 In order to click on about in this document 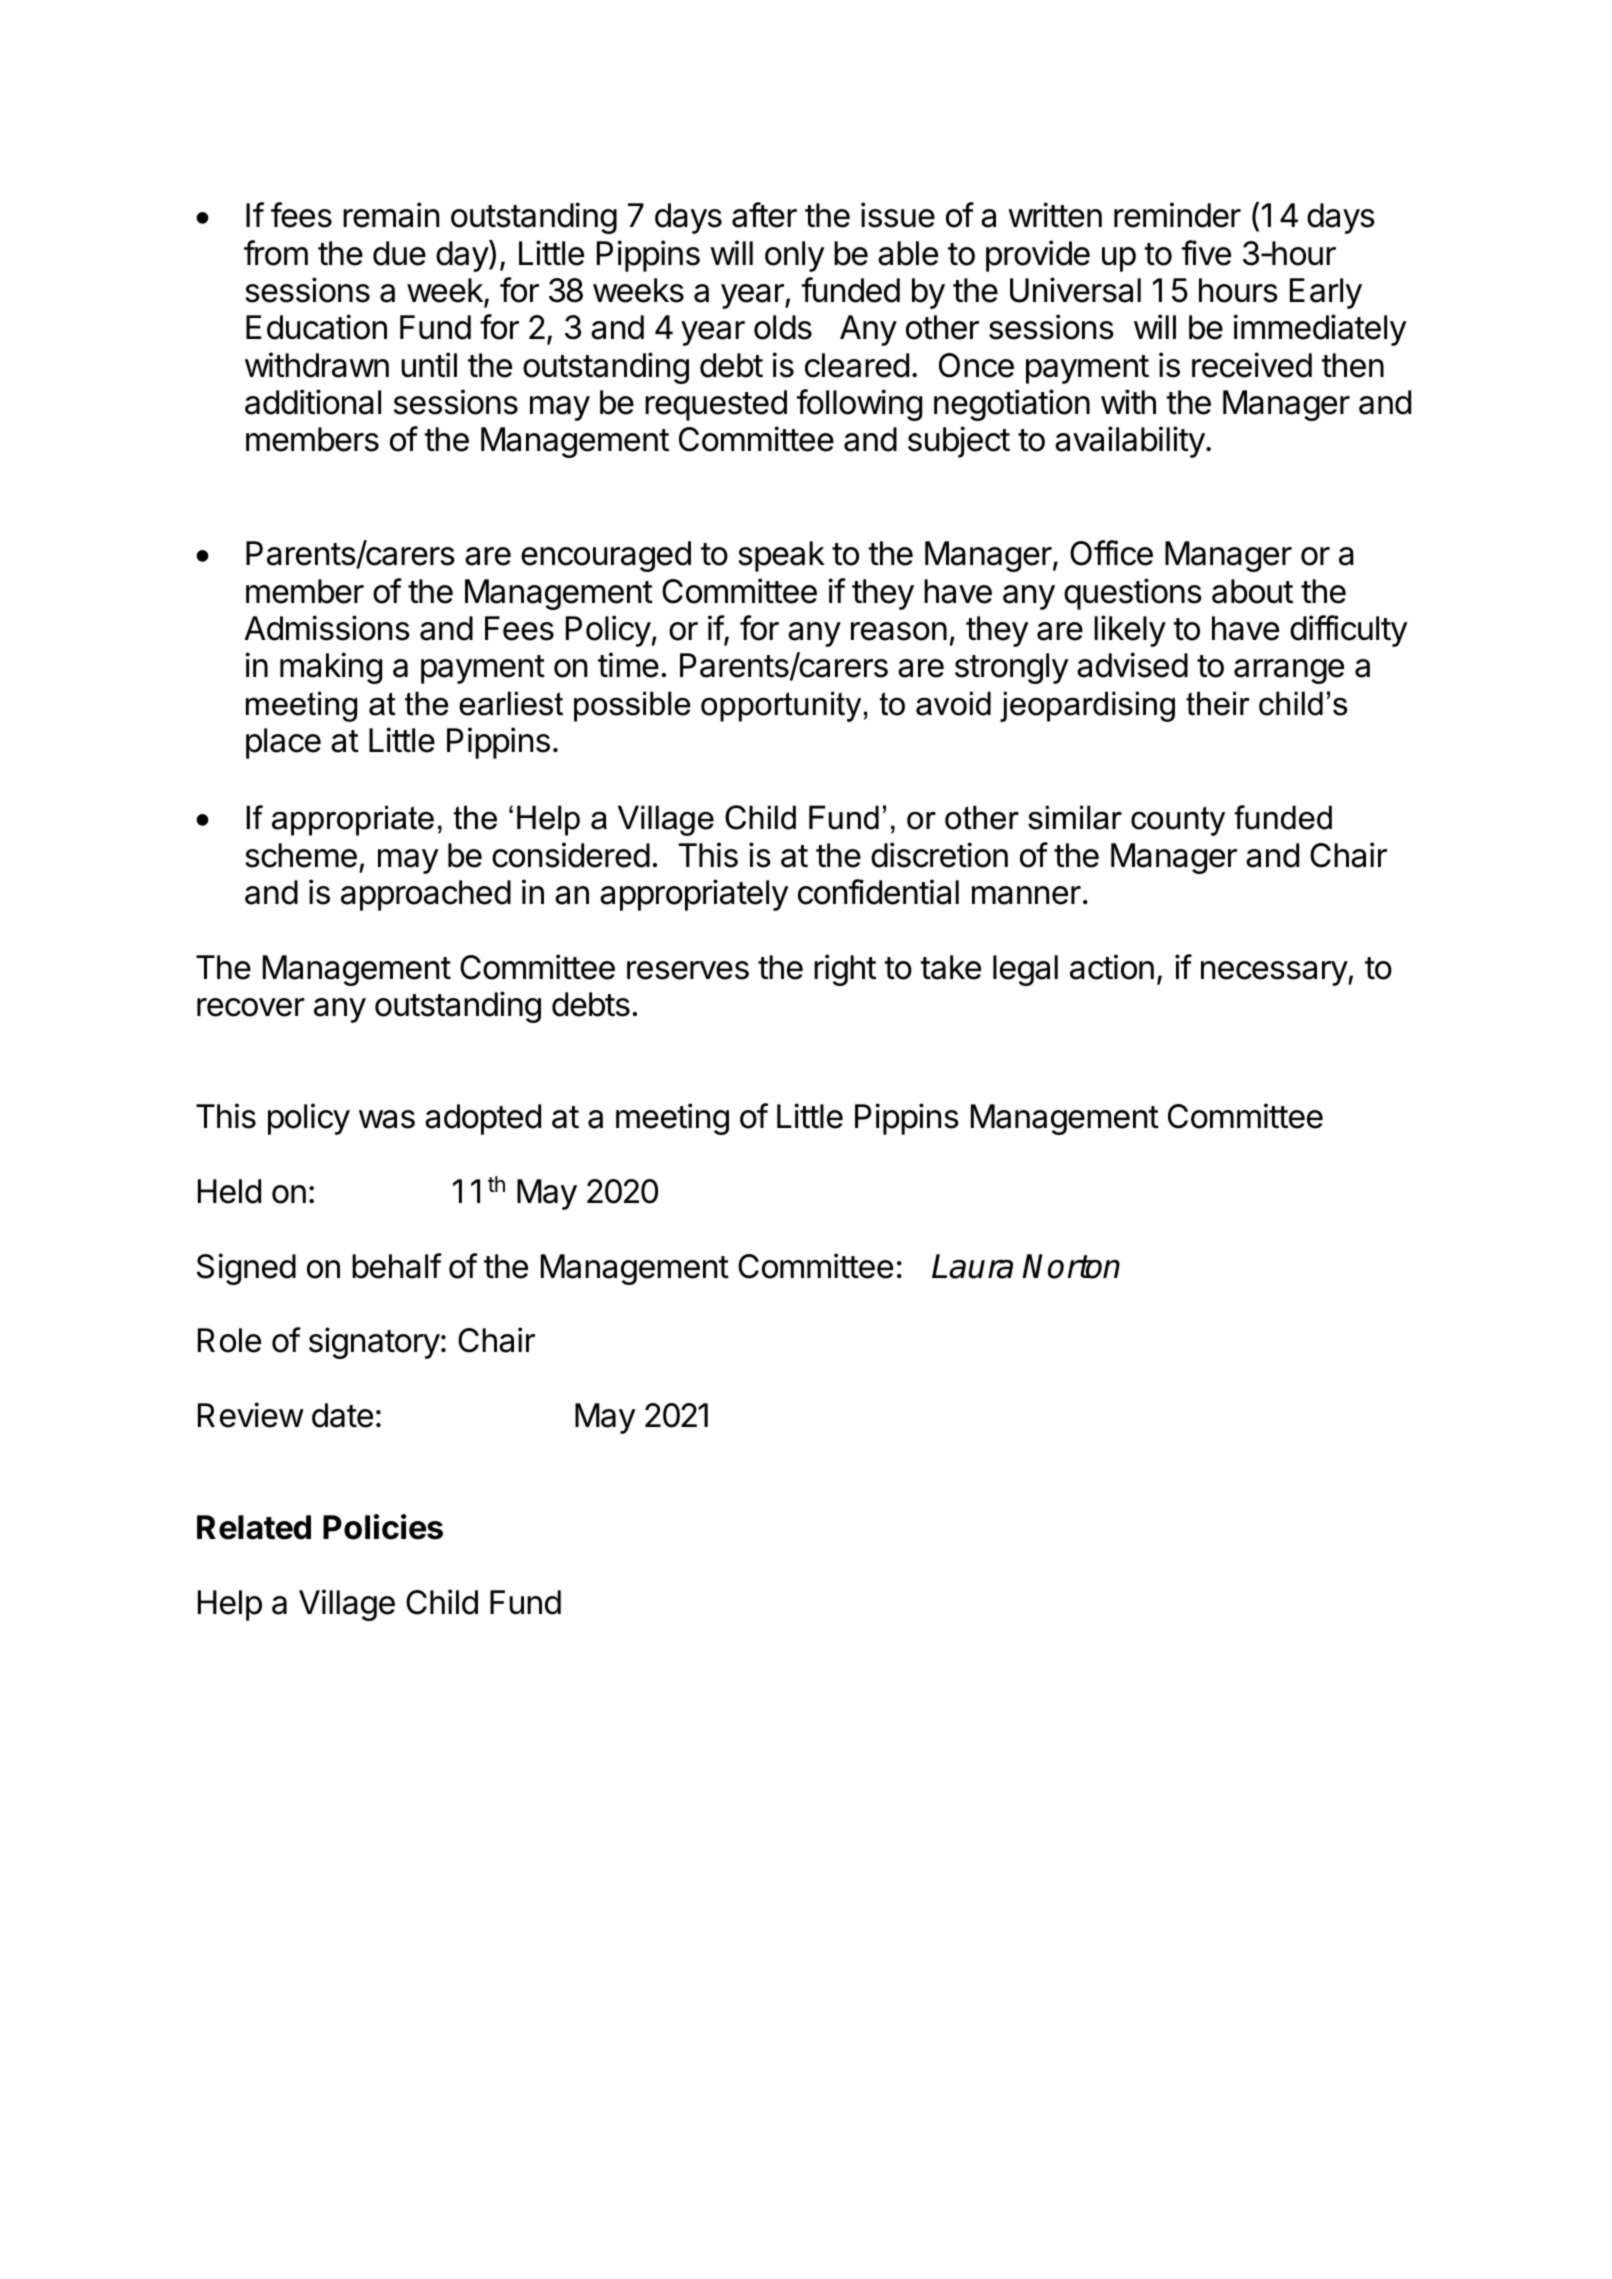, I will do `click(1252, 591)`.
